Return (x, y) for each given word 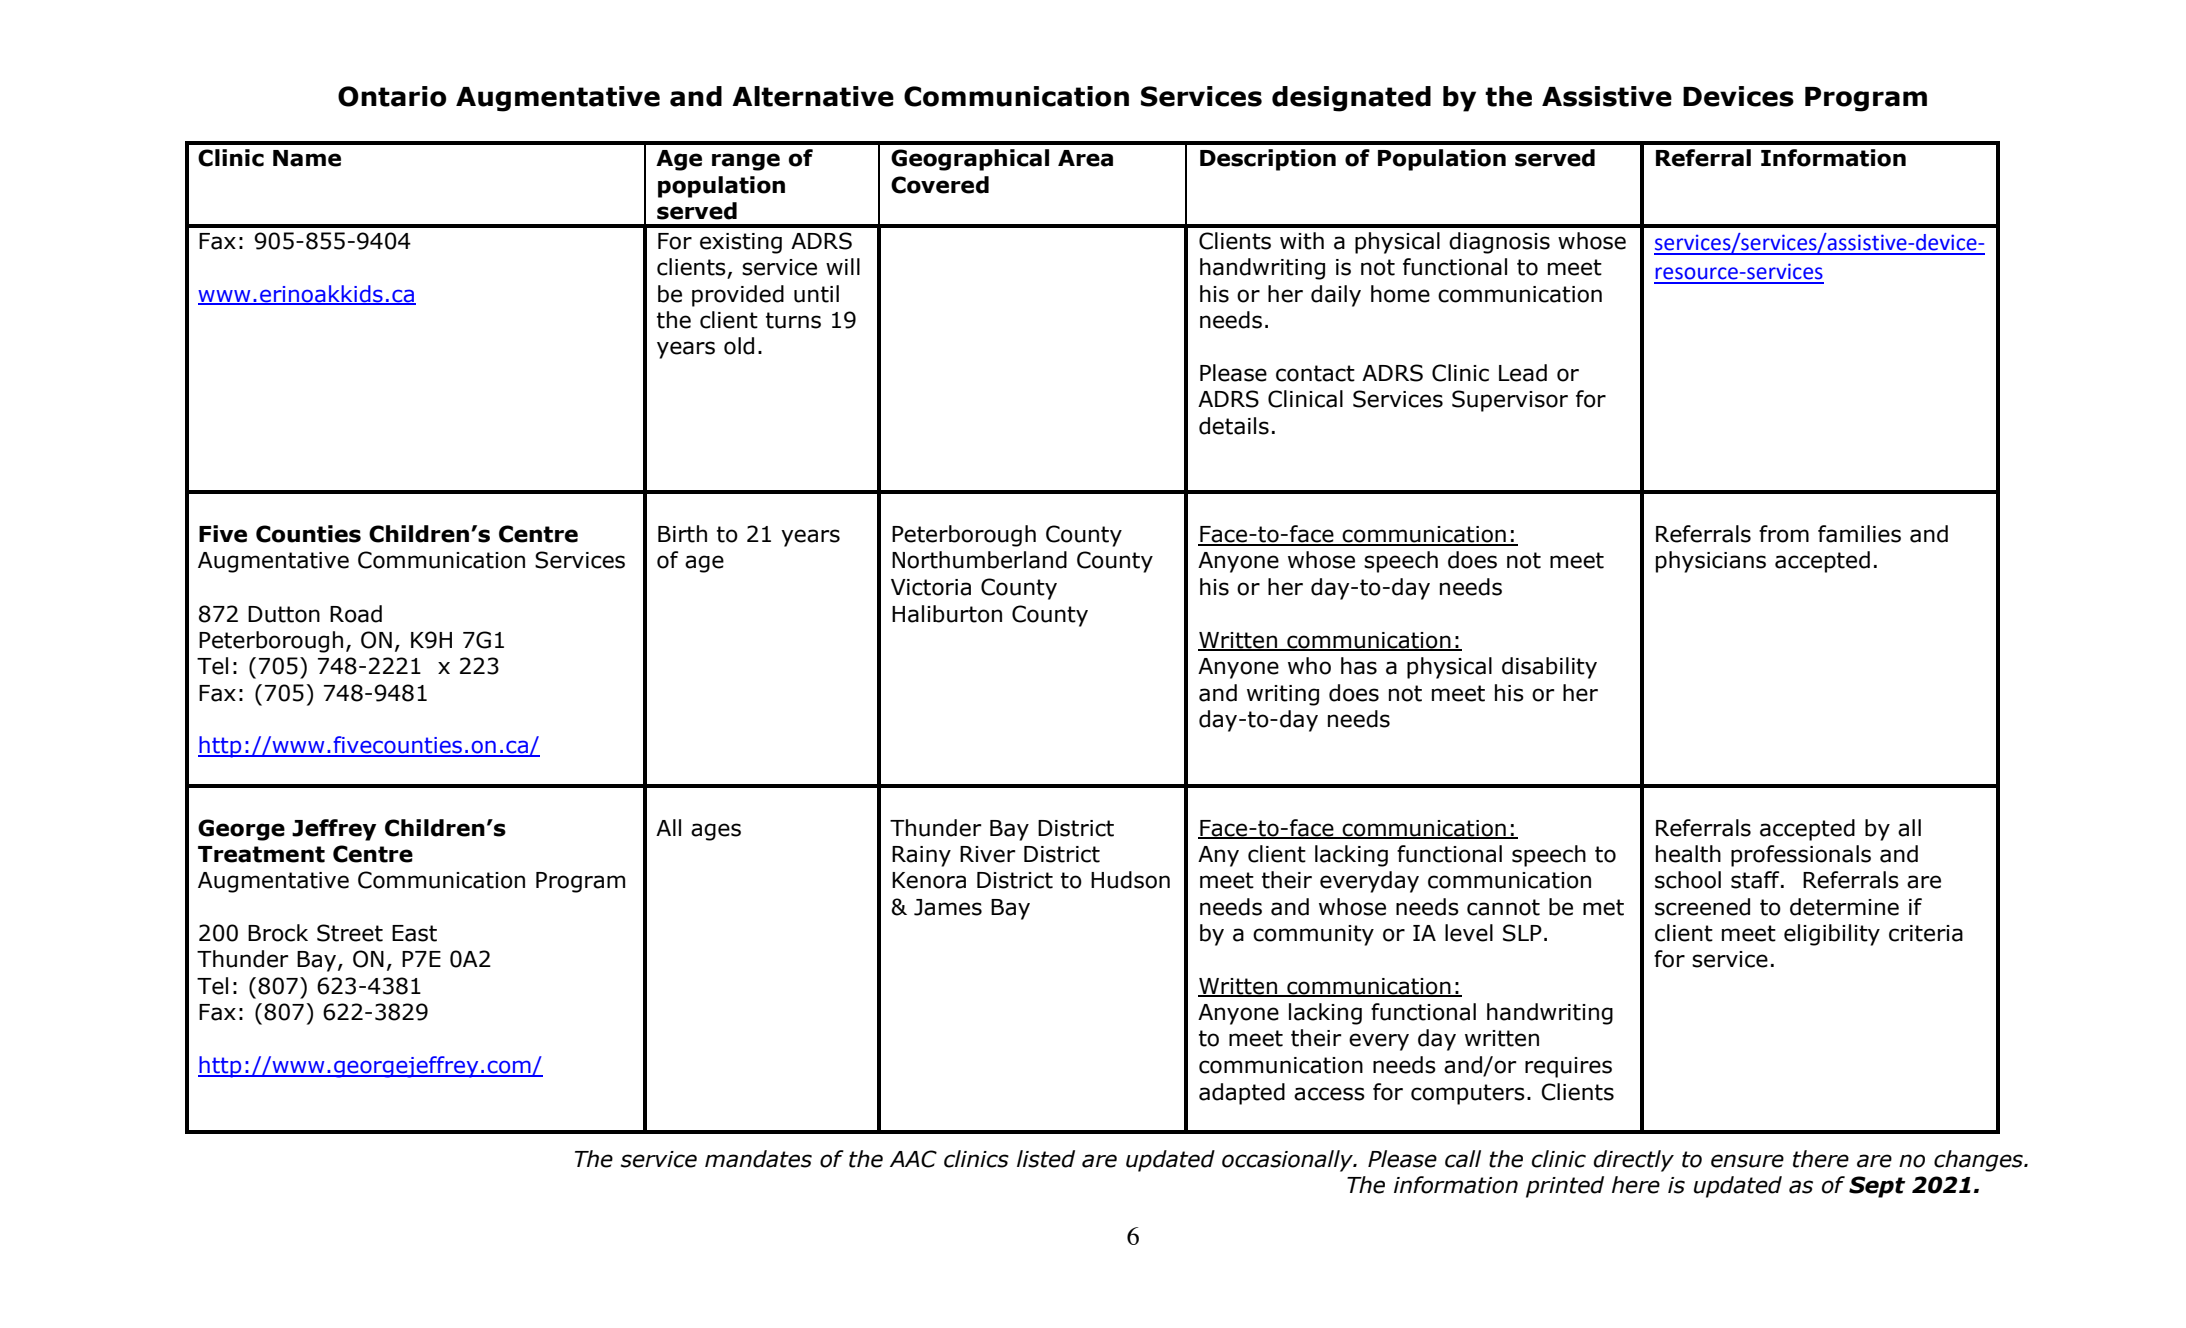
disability (1549, 668)
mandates (758, 1159)
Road (356, 614)
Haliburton (947, 614)
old (739, 346)
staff (1756, 880)
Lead (1523, 373)
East (414, 933)
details (1234, 426)
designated (1351, 99)
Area (1085, 158)
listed (1046, 1159)
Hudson (1130, 880)
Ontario (392, 96)
